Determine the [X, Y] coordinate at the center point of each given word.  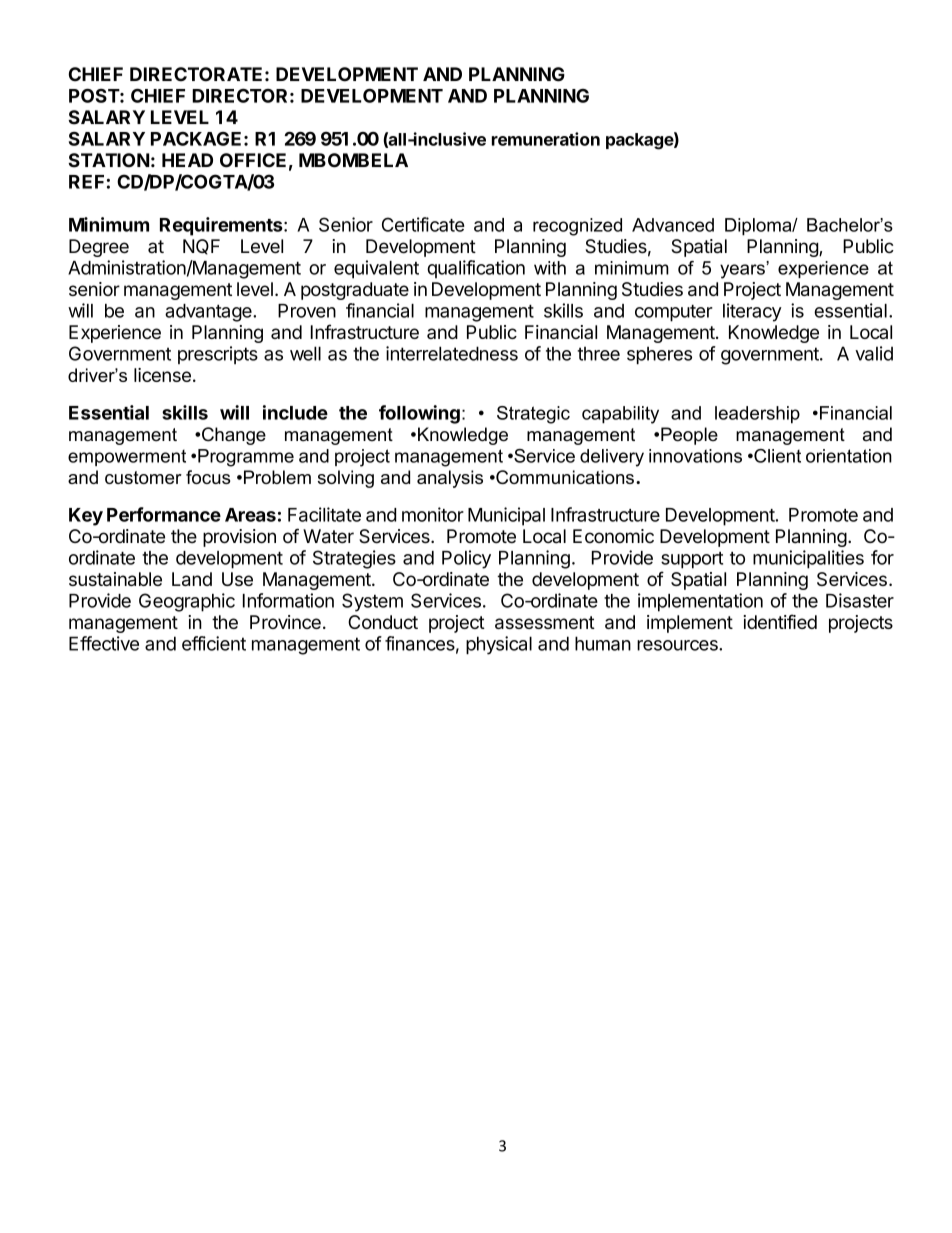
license [162, 375]
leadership [757, 415]
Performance [164, 514]
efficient [214, 643]
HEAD [187, 160]
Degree [99, 248]
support [692, 560]
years [743, 270]
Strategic [533, 415]
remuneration [546, 139]
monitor [433, 514]
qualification [476, 269]
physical [499, 645]
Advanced [673, 225]
